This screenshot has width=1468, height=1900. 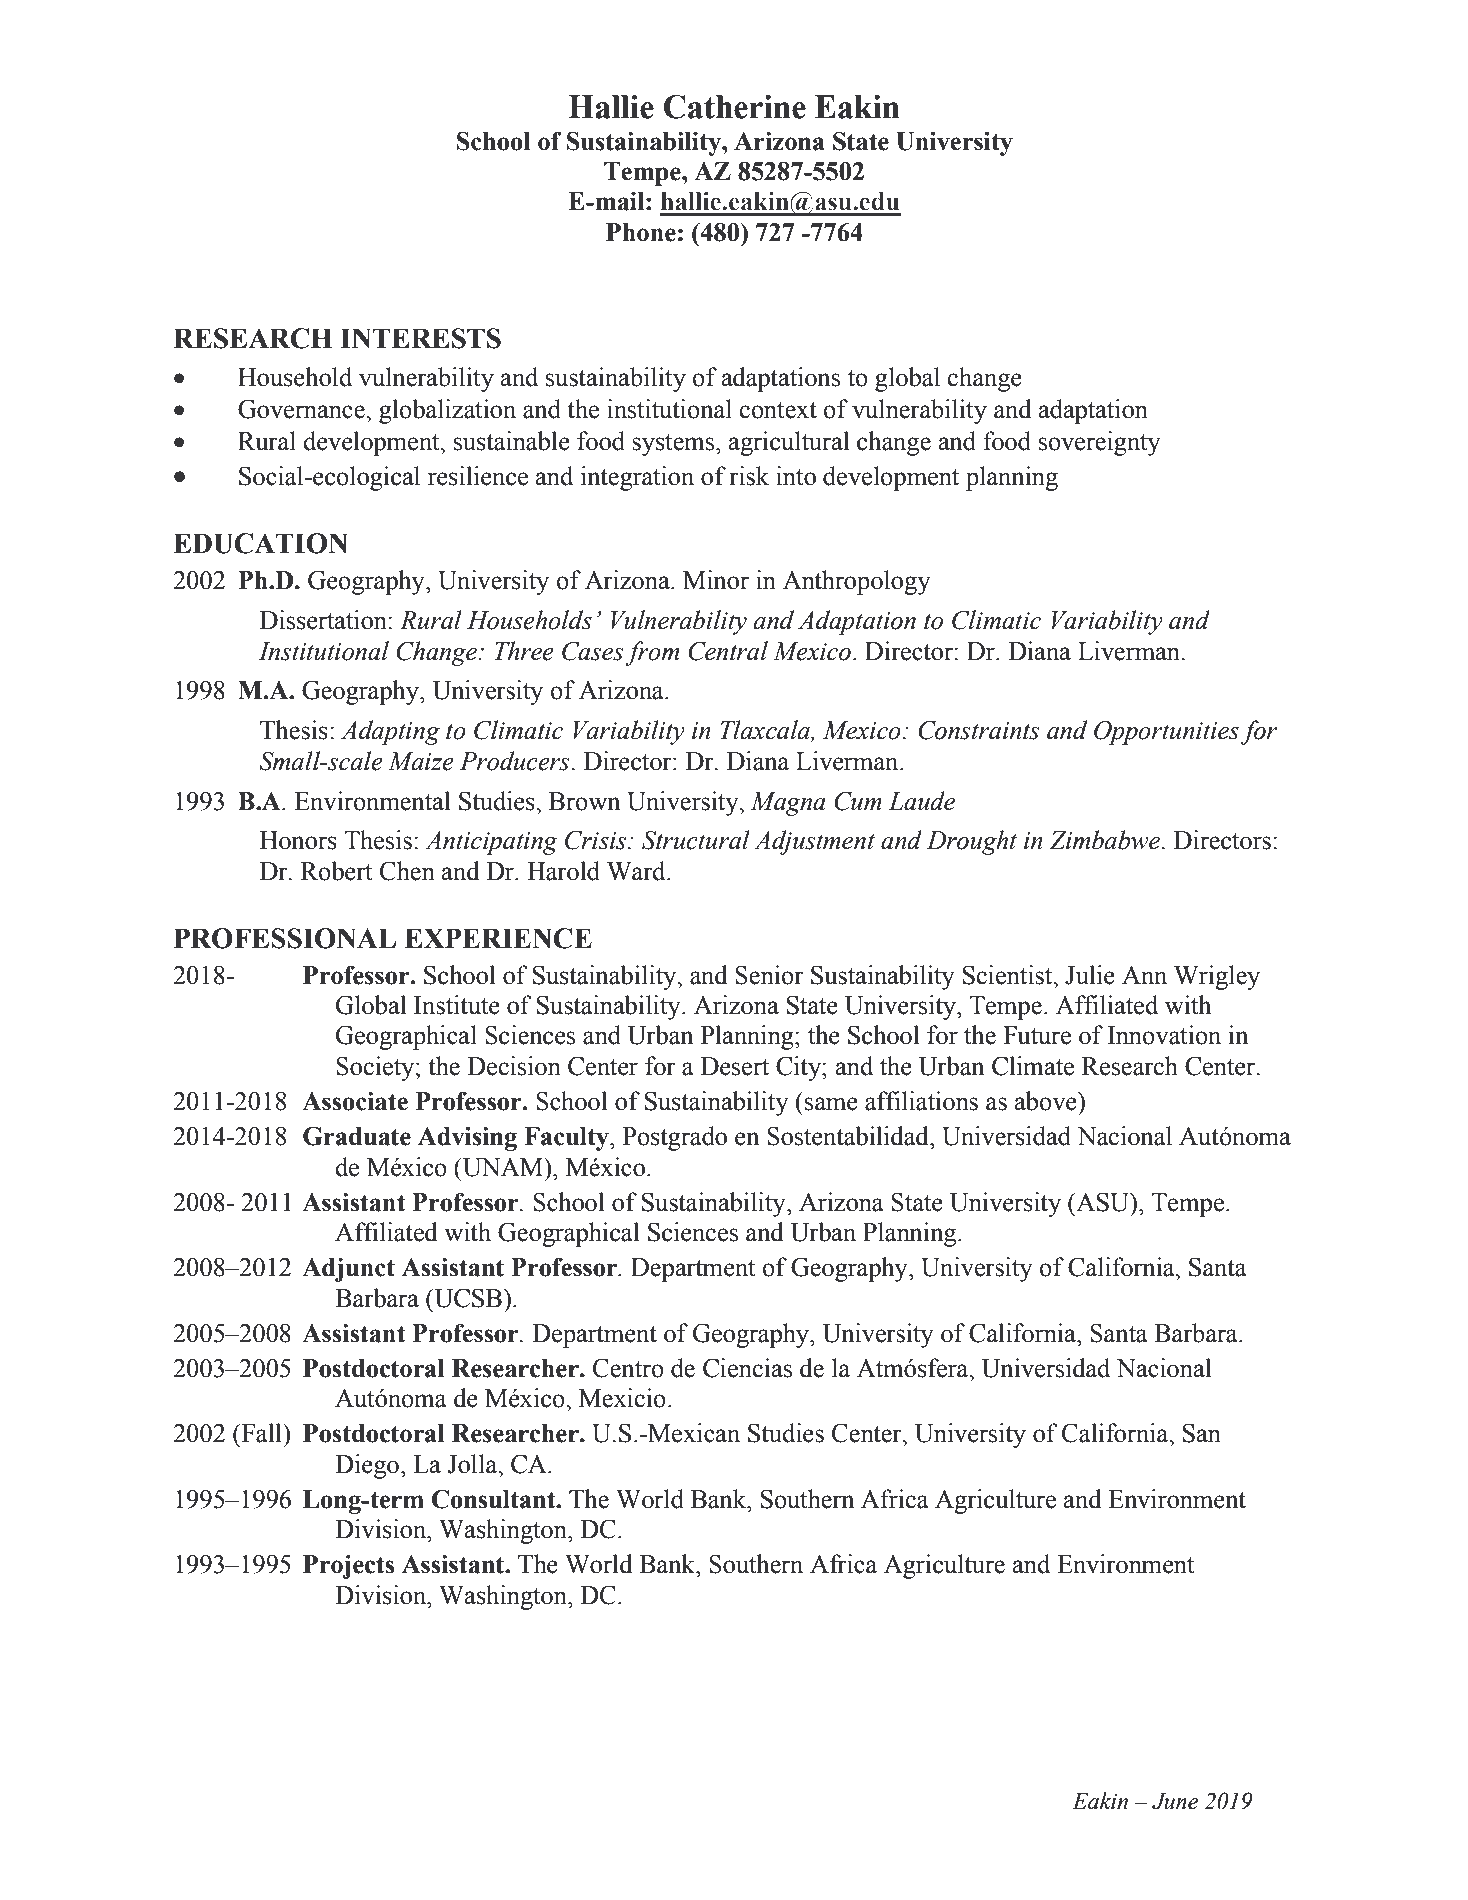 What do you see at coordinates (473, 1464) in the screenshot?
I see `Jolla` at bounding box center [473, 1464].
